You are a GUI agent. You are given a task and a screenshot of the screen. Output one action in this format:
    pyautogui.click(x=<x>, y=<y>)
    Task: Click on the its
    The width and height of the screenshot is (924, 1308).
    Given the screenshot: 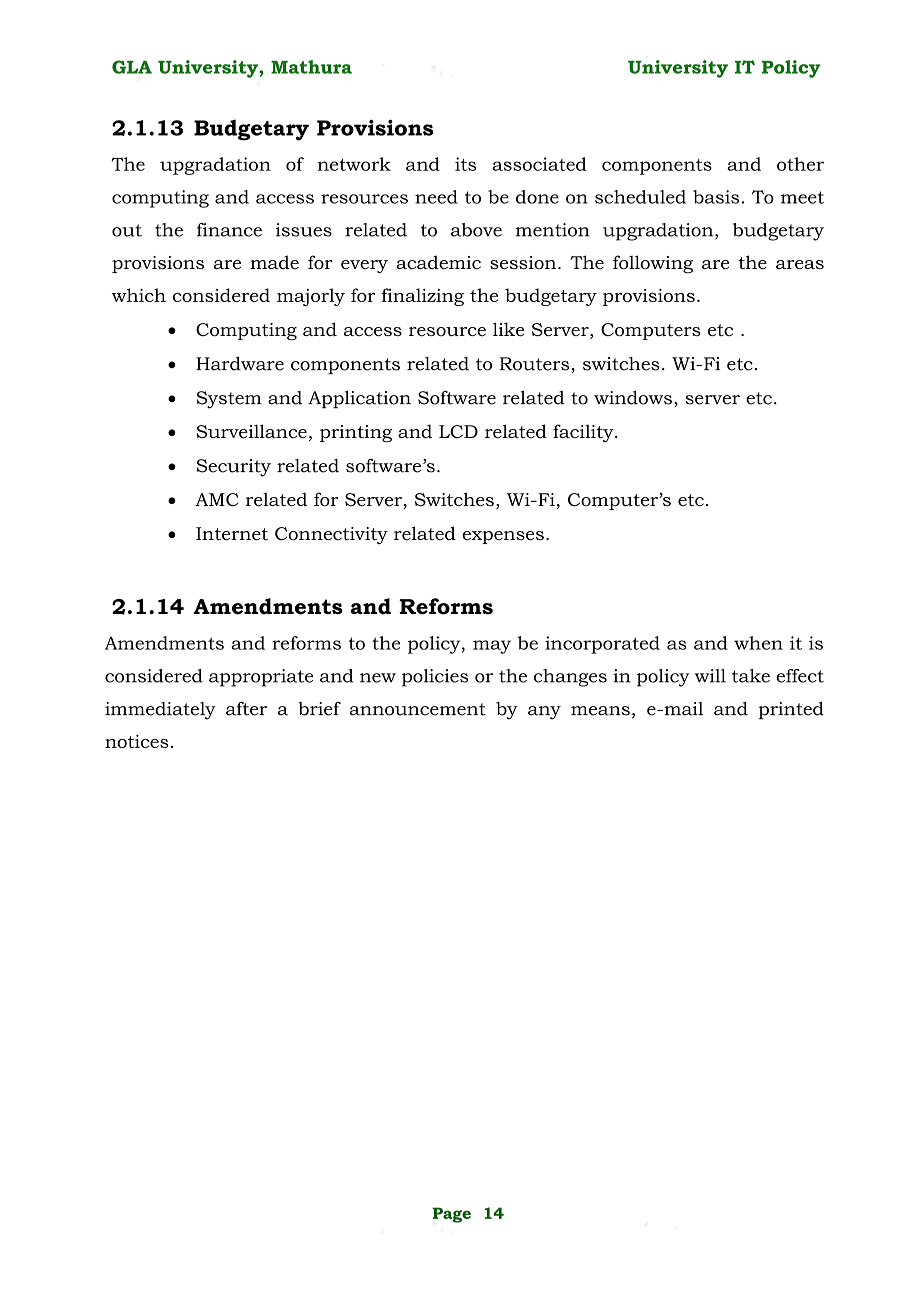 What is the action you would take?
    pyautogui.click(x=465, y=164)
